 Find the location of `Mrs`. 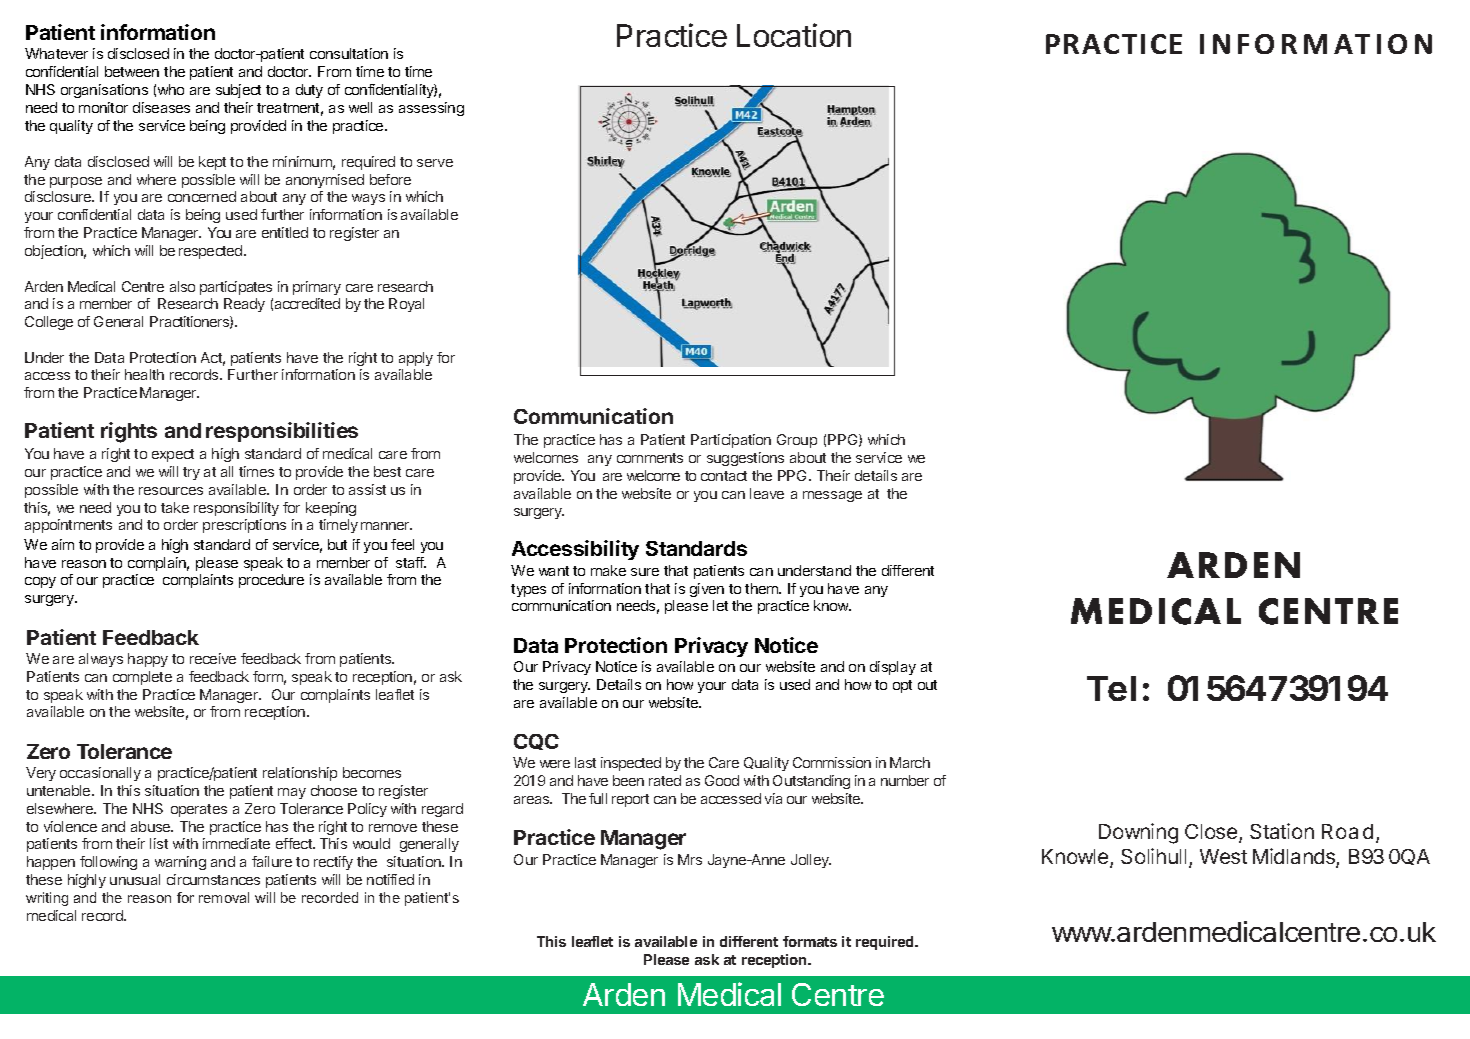

Mrs is located at coordinates (690, 859).
